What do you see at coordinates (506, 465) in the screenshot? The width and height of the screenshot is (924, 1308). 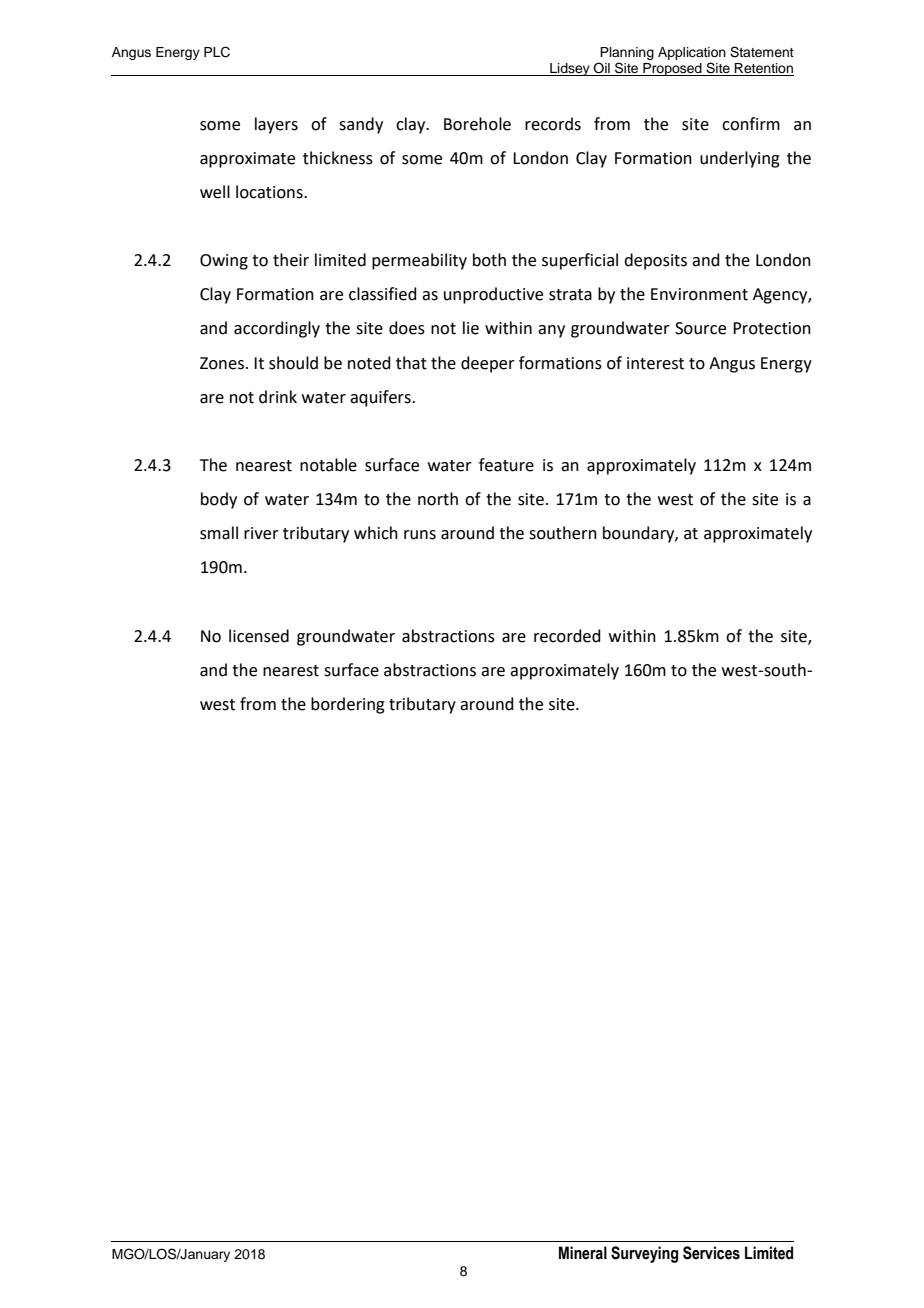 I see `feature` at bounding box center [506, 465].
